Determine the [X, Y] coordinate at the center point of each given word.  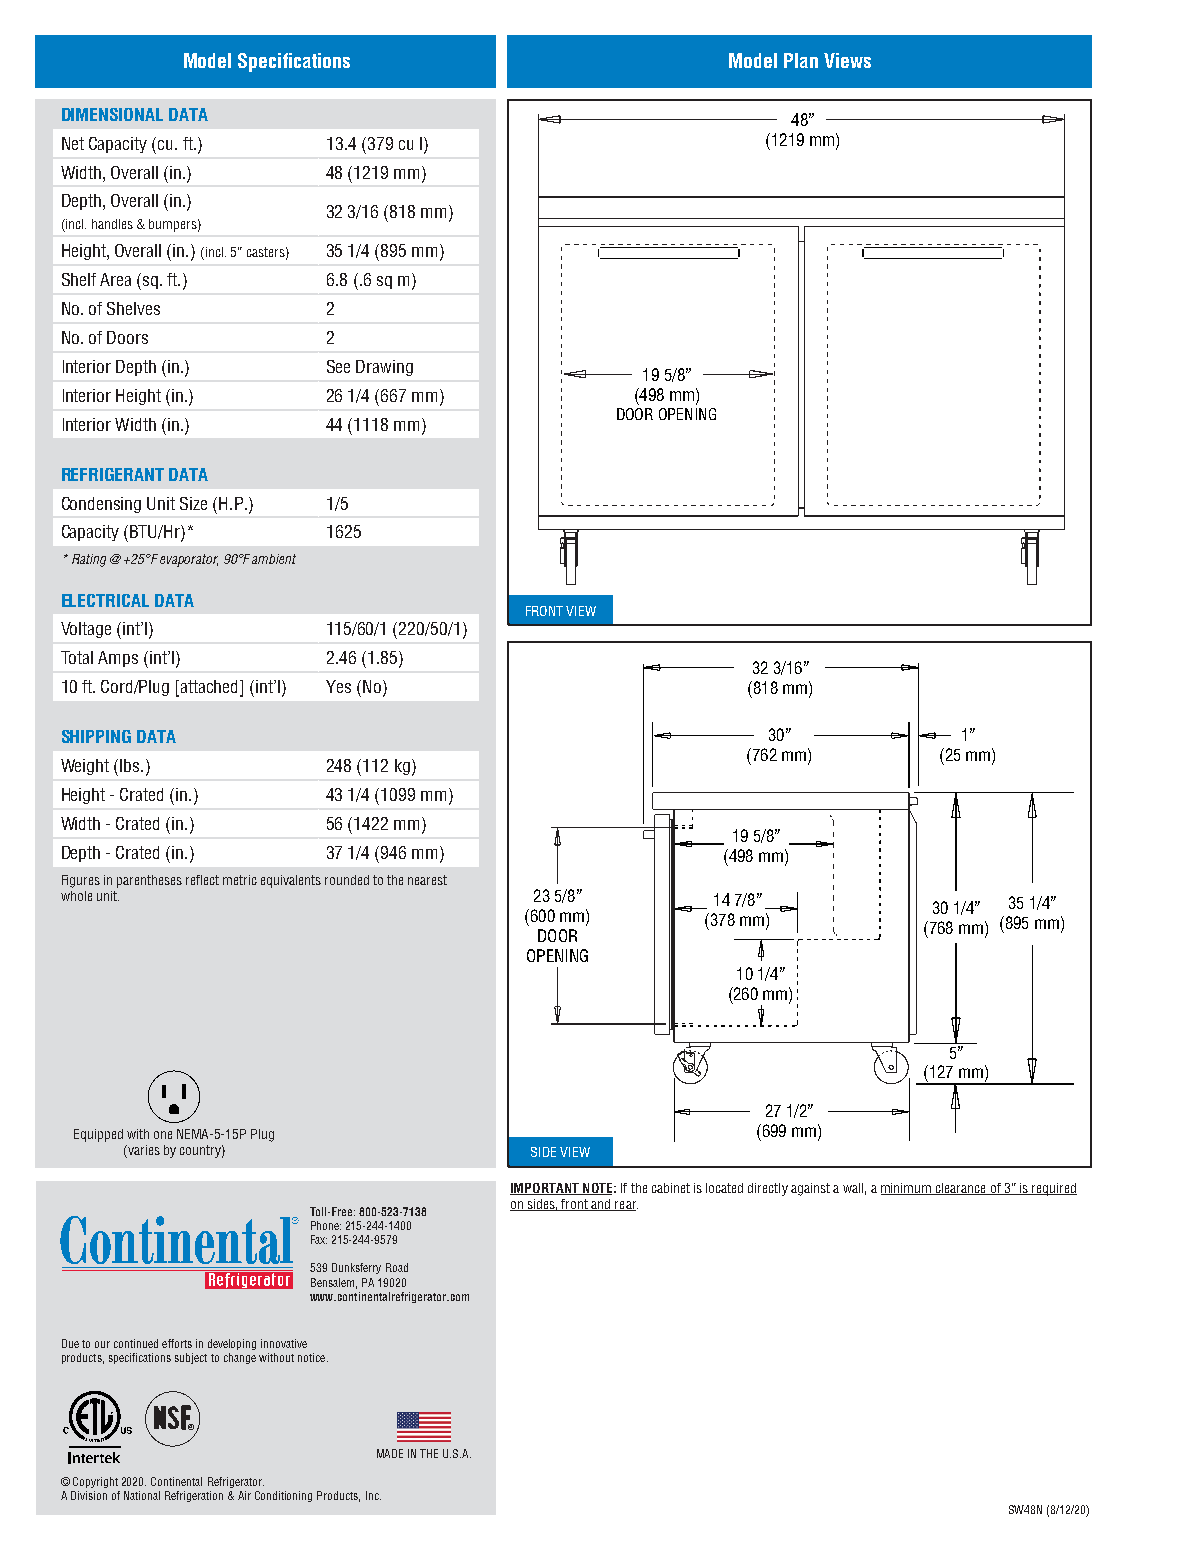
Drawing [384, 368]
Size [193, 503]
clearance [961, 1189]
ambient [274, 559]
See [338, 366]
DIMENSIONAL [112, 114]
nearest [427, 880]
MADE [390, 1453]
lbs [131, 765]
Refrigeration [194, 1496]
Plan [801, 60]
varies [143, 1151]
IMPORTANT [545, 1189]
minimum [907, 1189]
